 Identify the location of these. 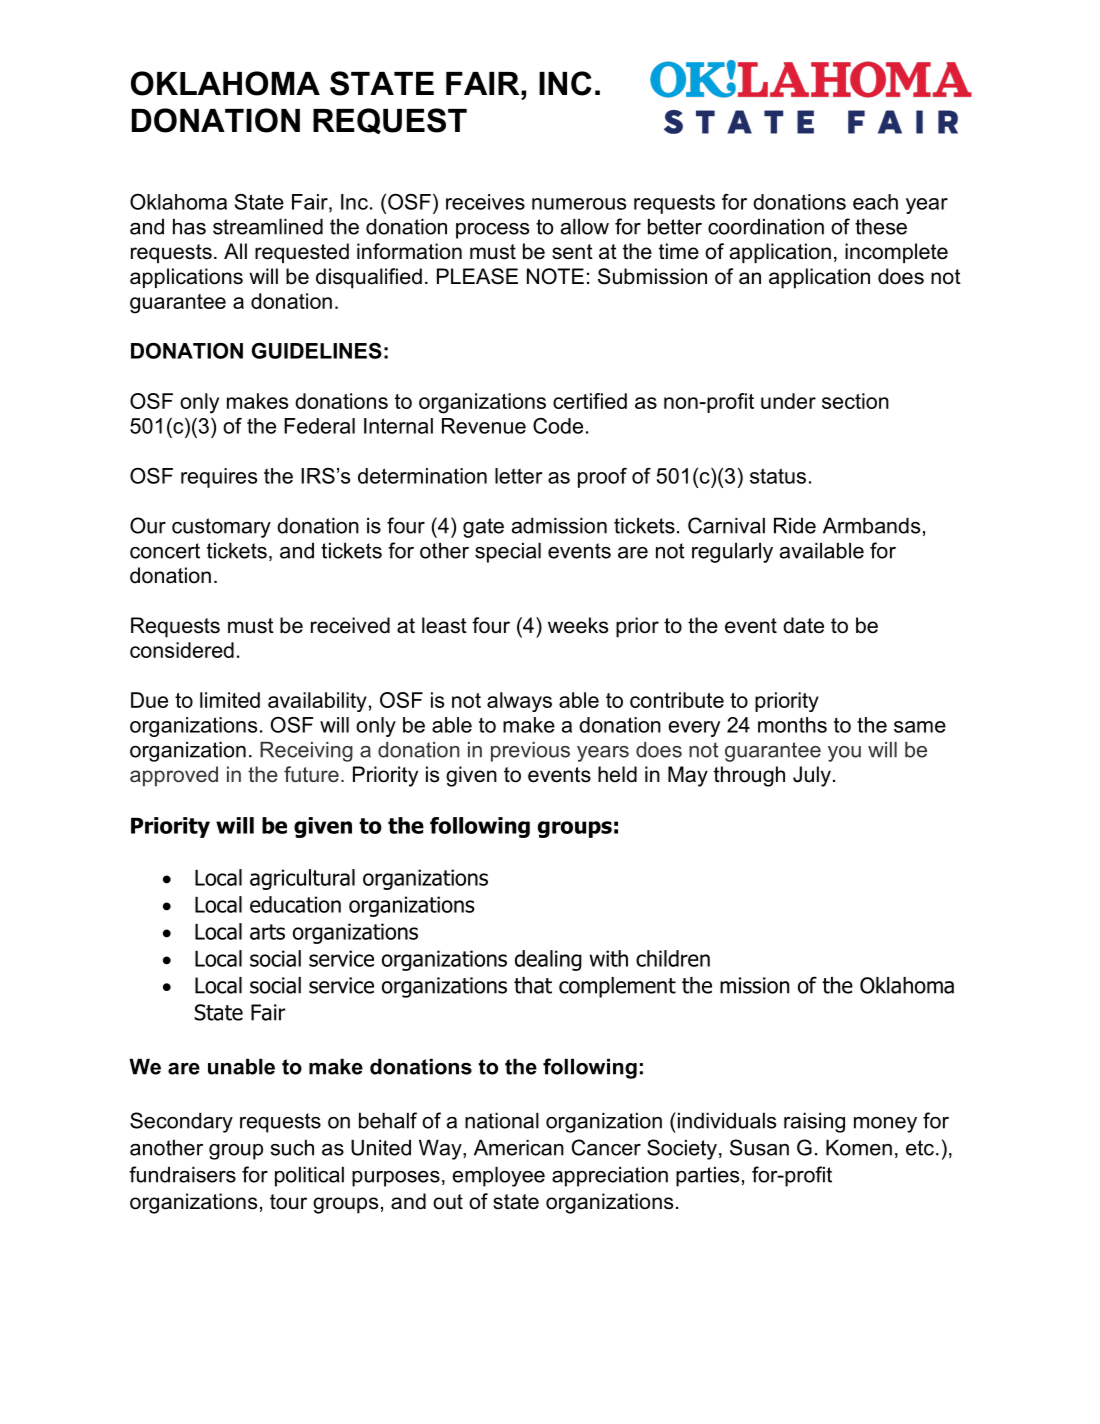
(881, 226).
